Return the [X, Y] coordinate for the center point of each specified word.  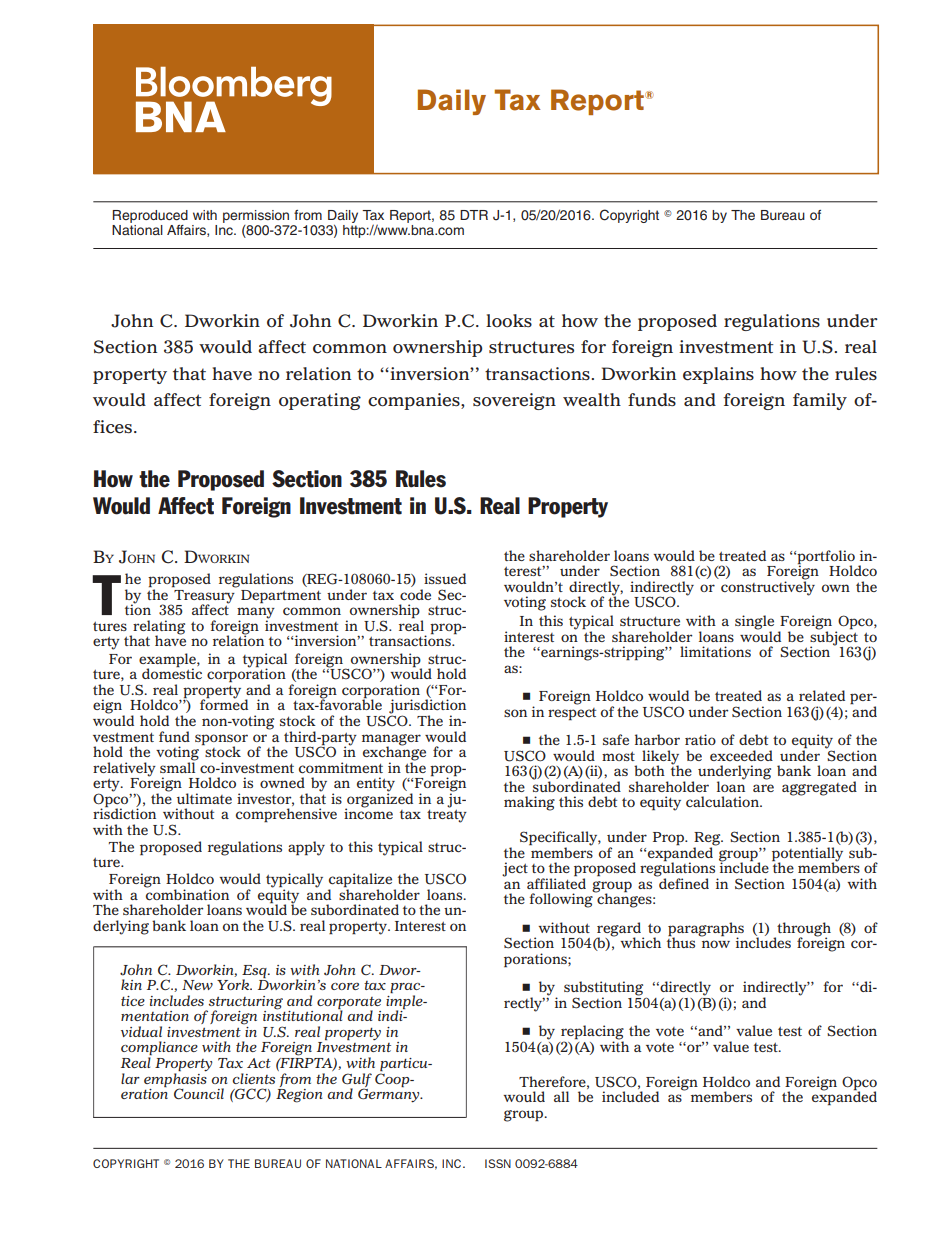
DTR [474, 215]
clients [254, 1078]
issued [445, 578]
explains [718, 375]
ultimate [204, 798]
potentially [807, 855]
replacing [592, 1033]
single [754, 623]
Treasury [204, 596]
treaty [447, 815]
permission [256, 216]
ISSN [498, 1163]
